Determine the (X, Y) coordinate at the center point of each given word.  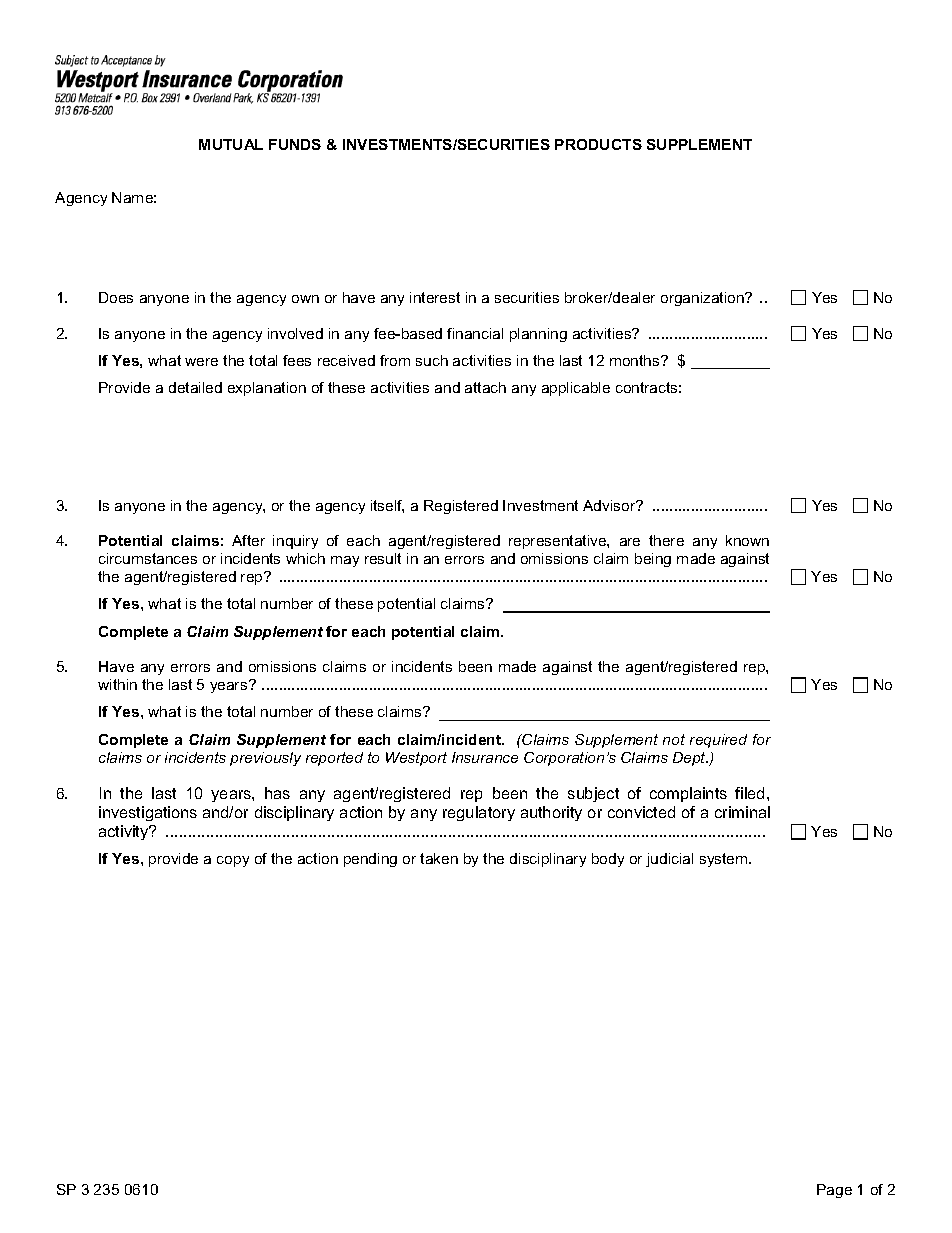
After (248, 540)
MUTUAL (231, 144)
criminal (742, 812)
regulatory (479, 813)
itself (387, 506)
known (747, 540)
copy (233, 861)
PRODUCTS (598, 144)
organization (703, 299)
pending (370, 860)
